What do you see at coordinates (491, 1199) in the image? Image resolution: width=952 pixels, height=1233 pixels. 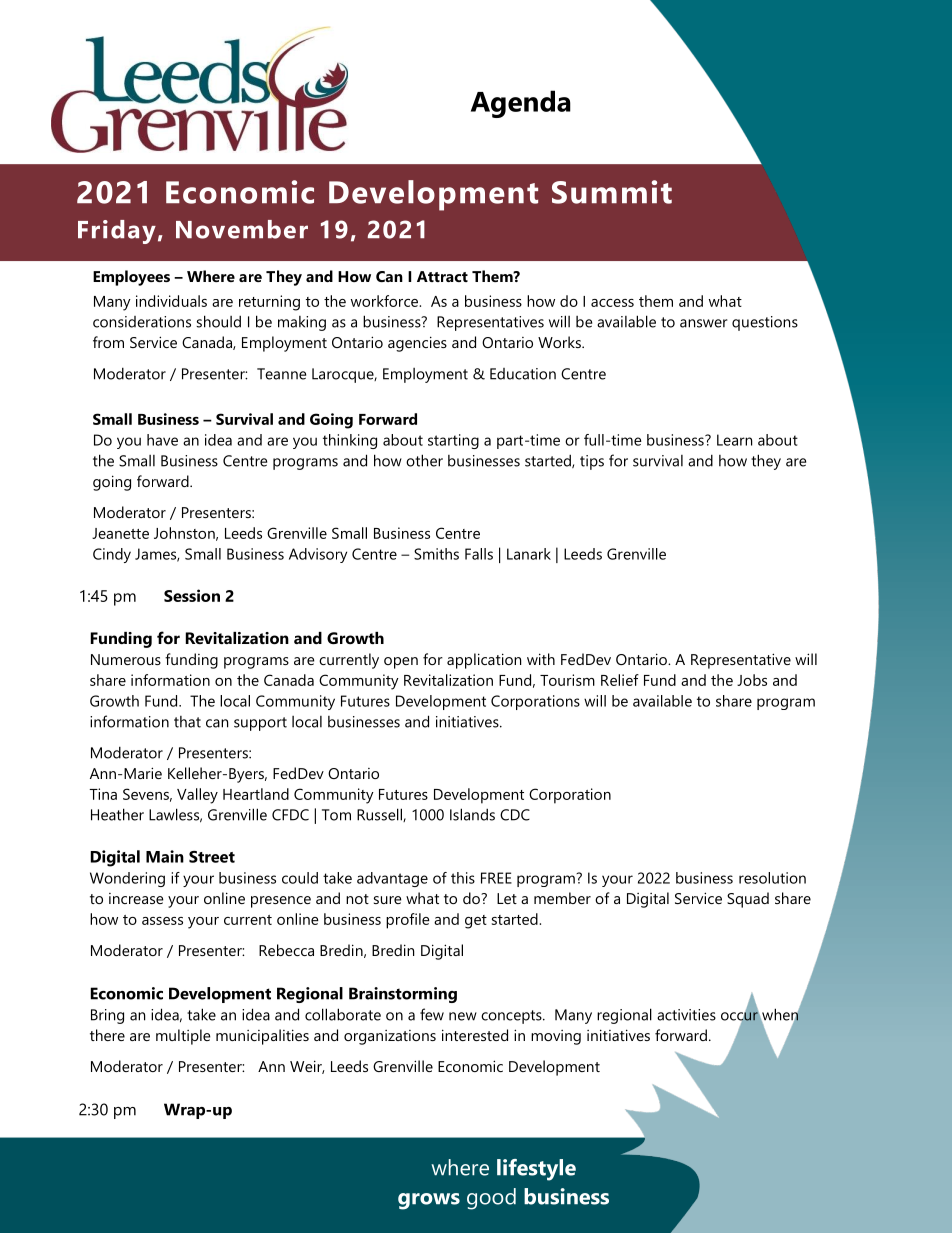 I see `good` at bounding box center [491, 1199].
